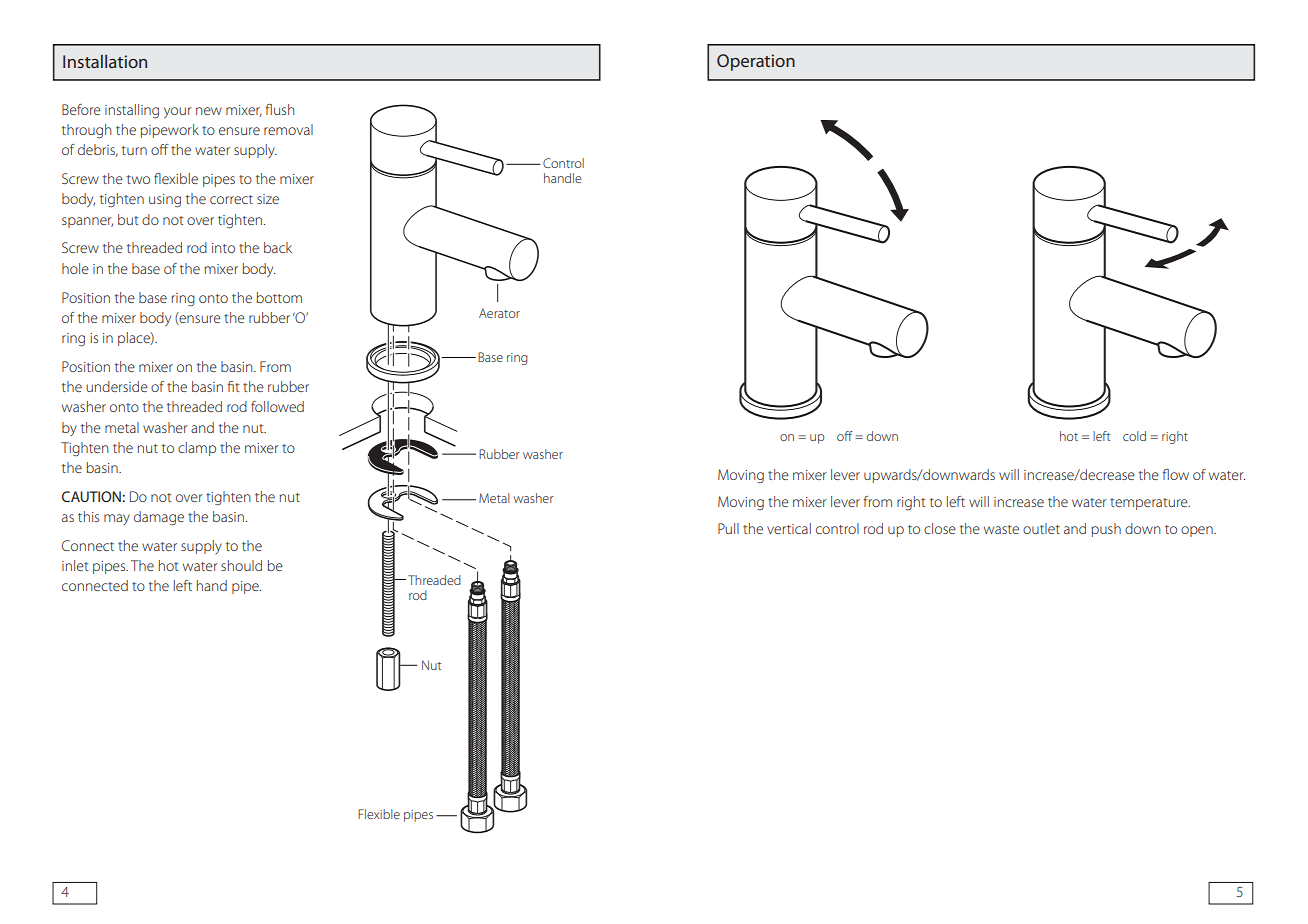 This page has width=1308, height=924. I want to click on flush, so click(280, 109).
